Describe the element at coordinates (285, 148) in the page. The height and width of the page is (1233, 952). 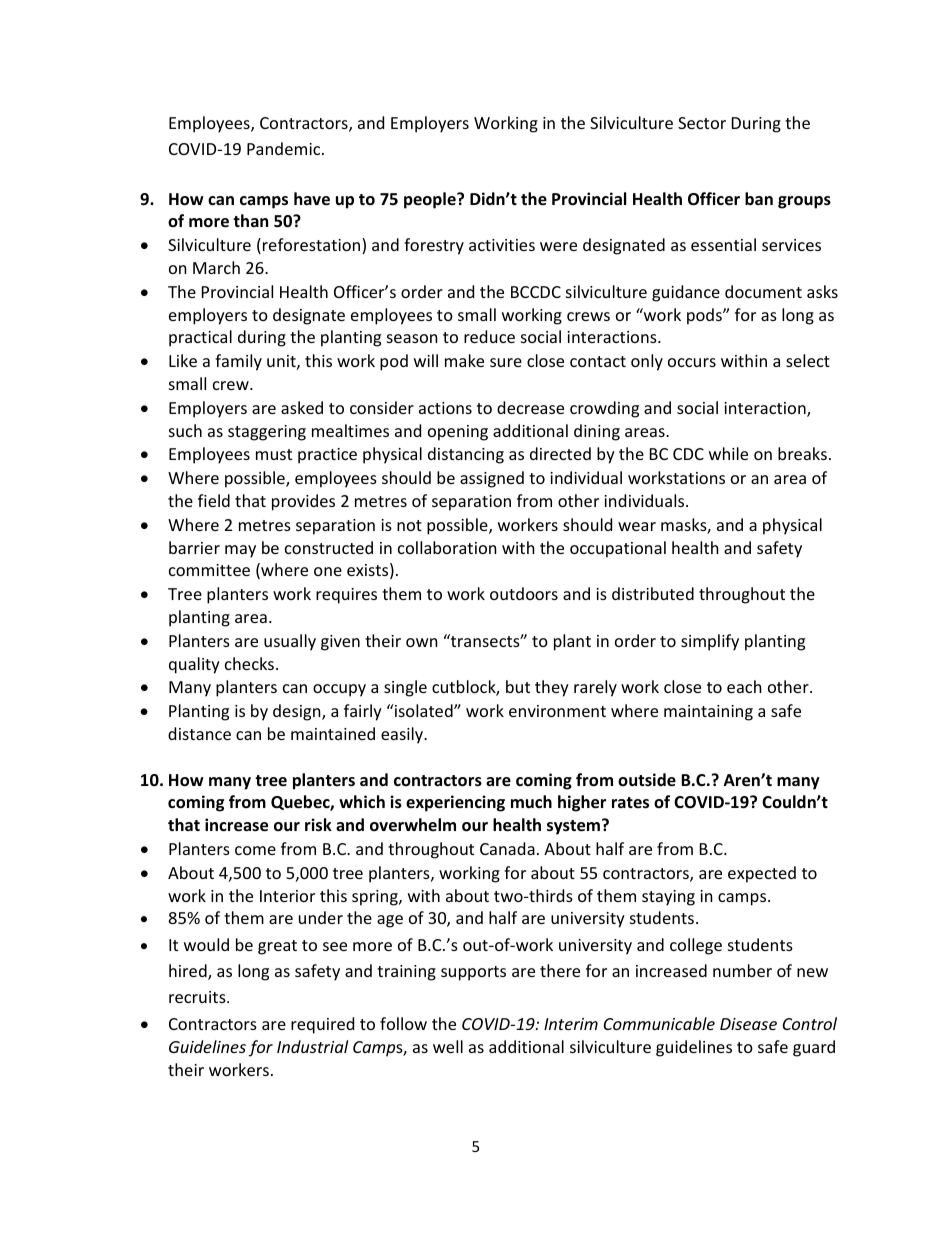
I see `Pandemic` at that location.
